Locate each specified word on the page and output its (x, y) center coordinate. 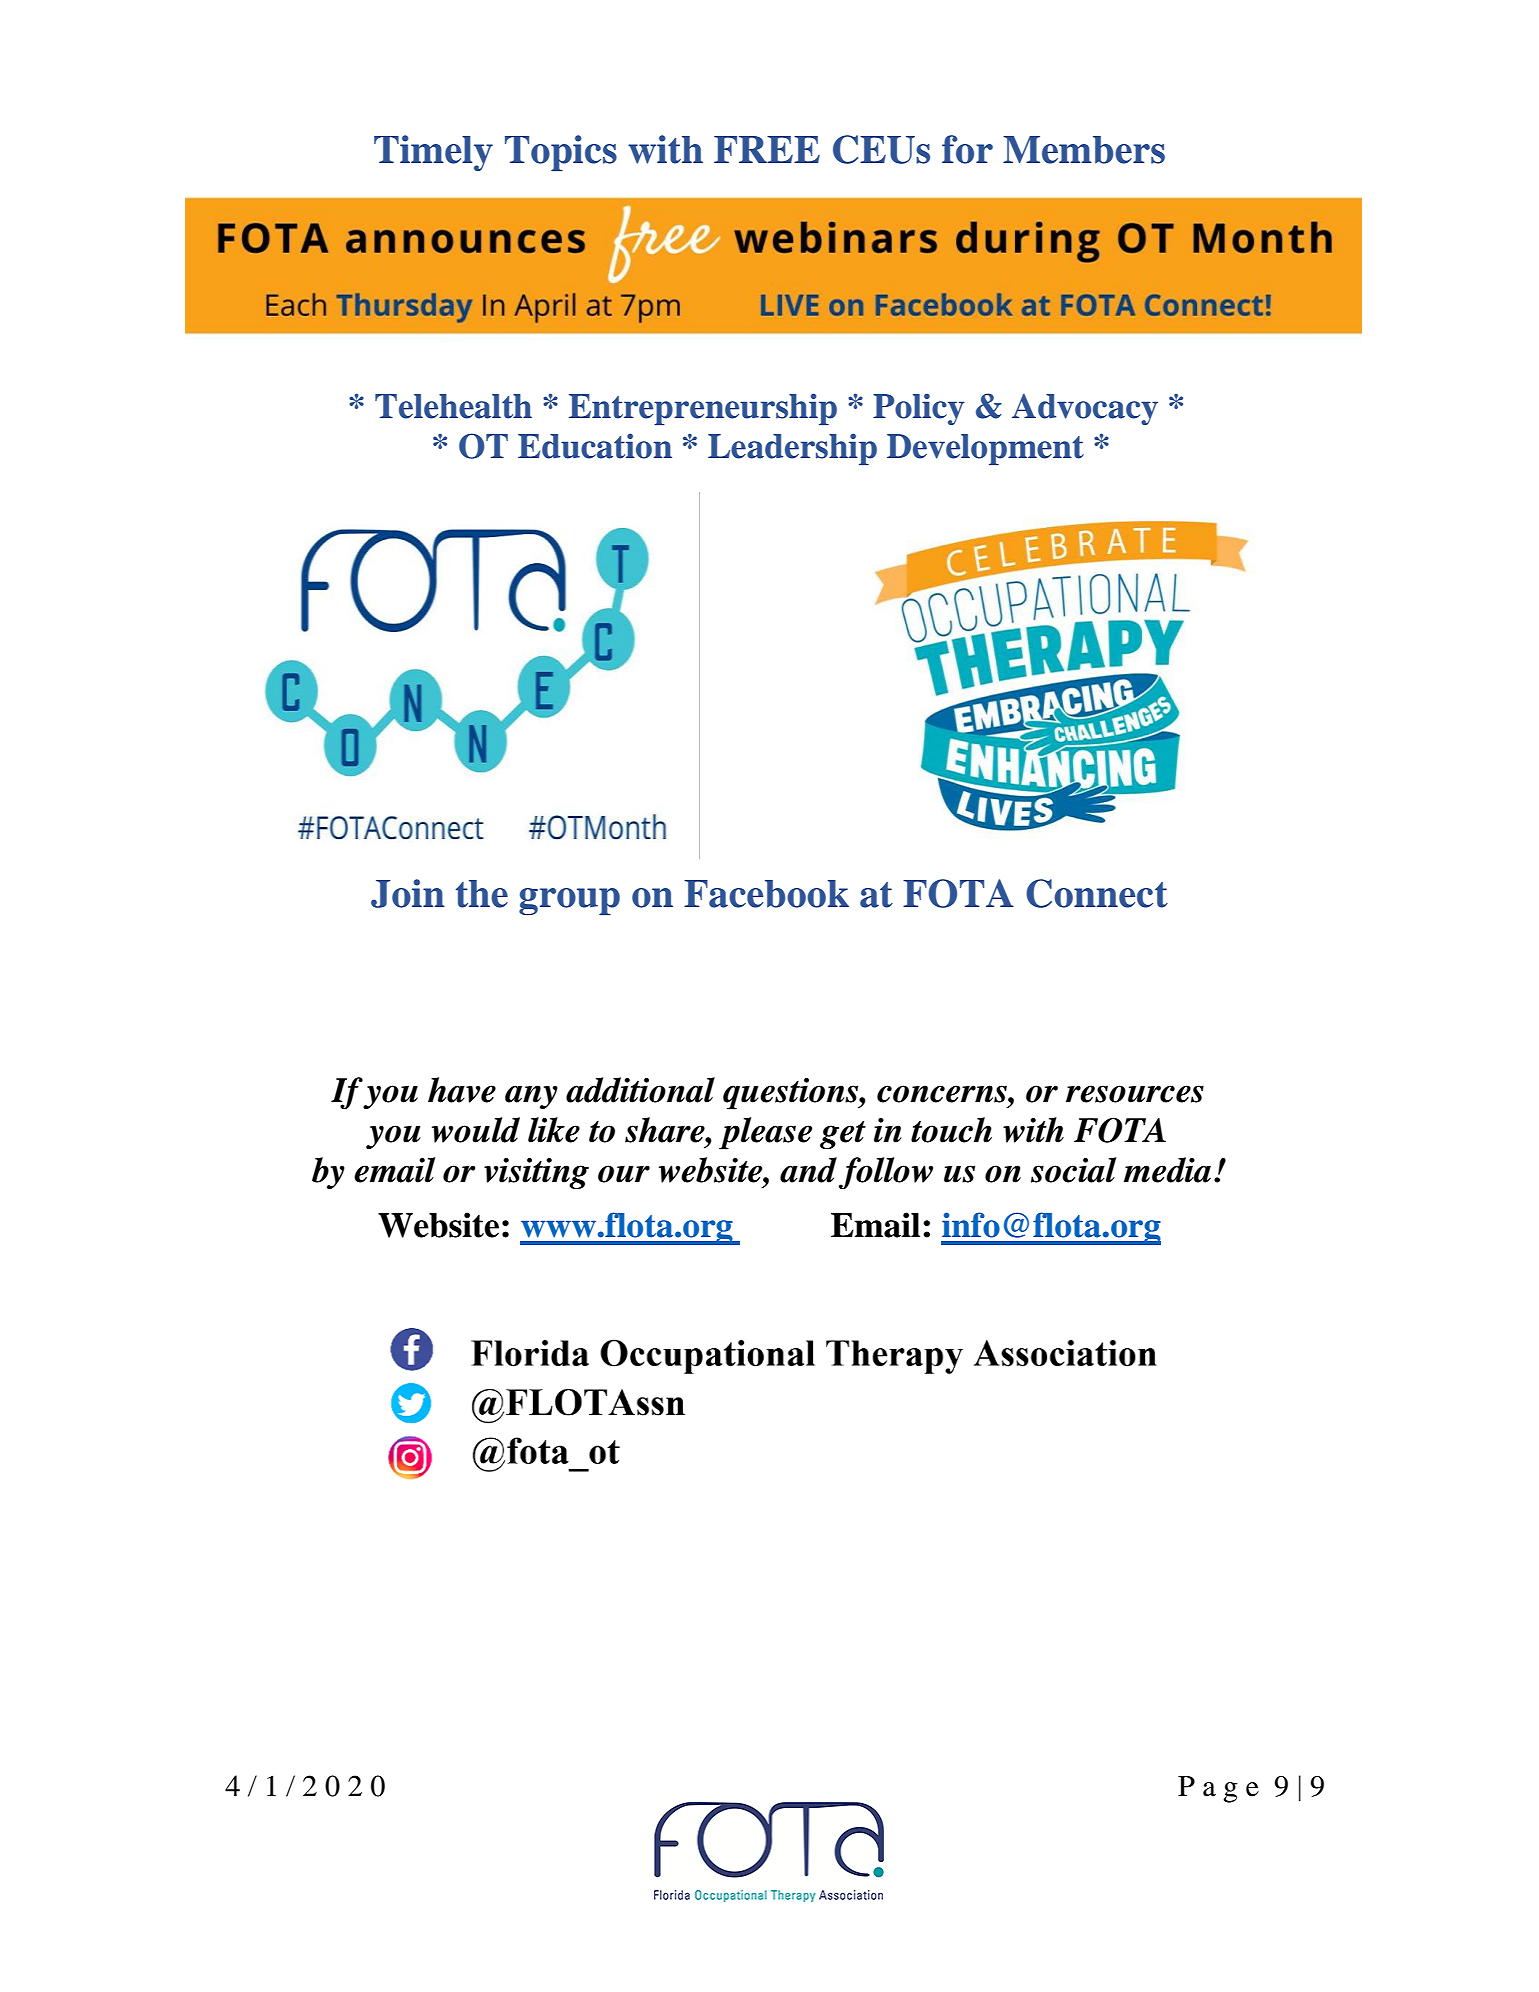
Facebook (766, 894)
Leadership (792, 449)
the (482, 894)
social (1073, 1170)
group (569, 901)
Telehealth (453, 406)
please (765, 1133)
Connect (1097, 893)
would (476, 1130)
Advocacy (1085, 409)
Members (1084, 150)
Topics (561, 153)
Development (985, 449)
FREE (767, 149)
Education (595, 446)
